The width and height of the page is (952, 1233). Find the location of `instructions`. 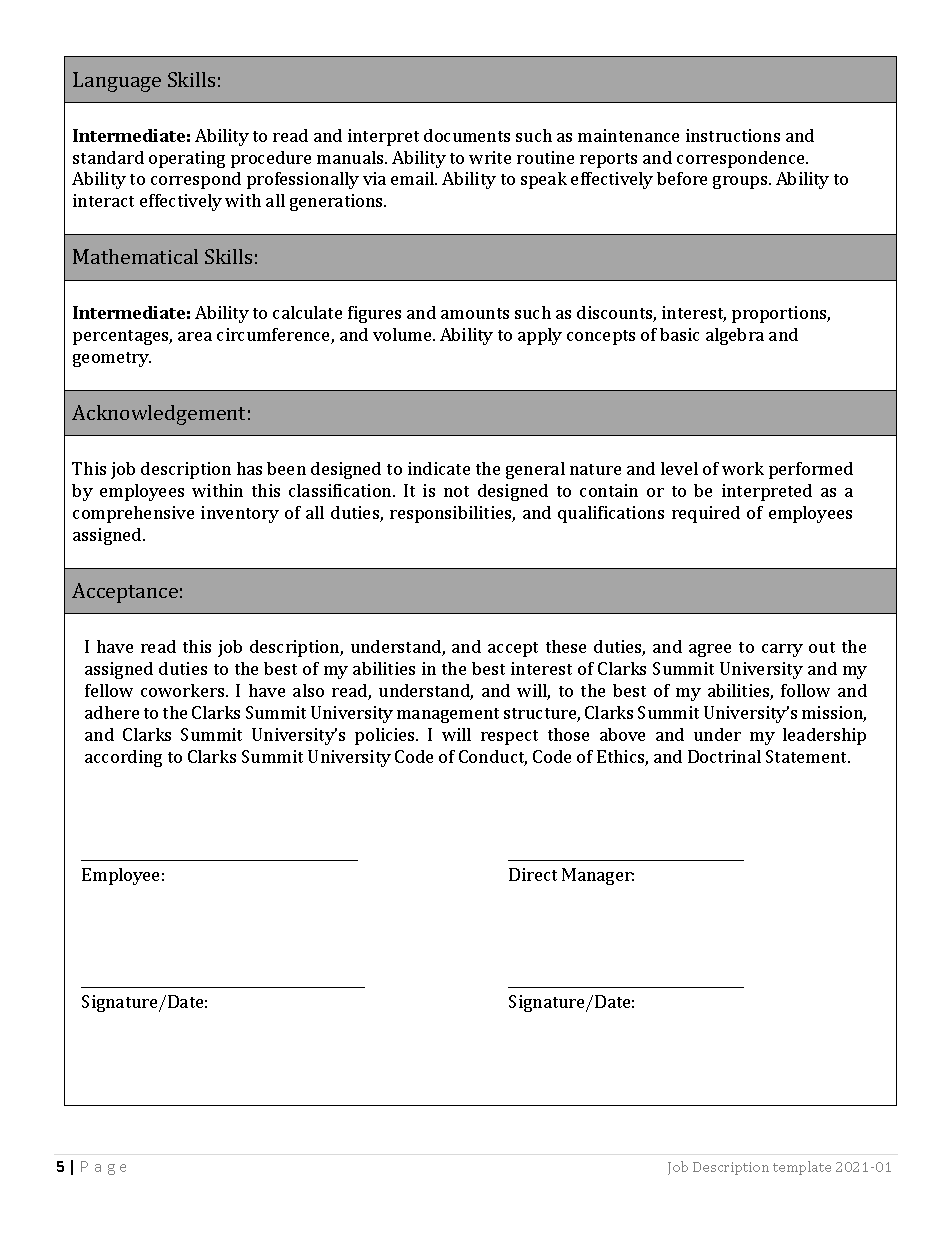

instructions is located at coordinates (733, 135).
